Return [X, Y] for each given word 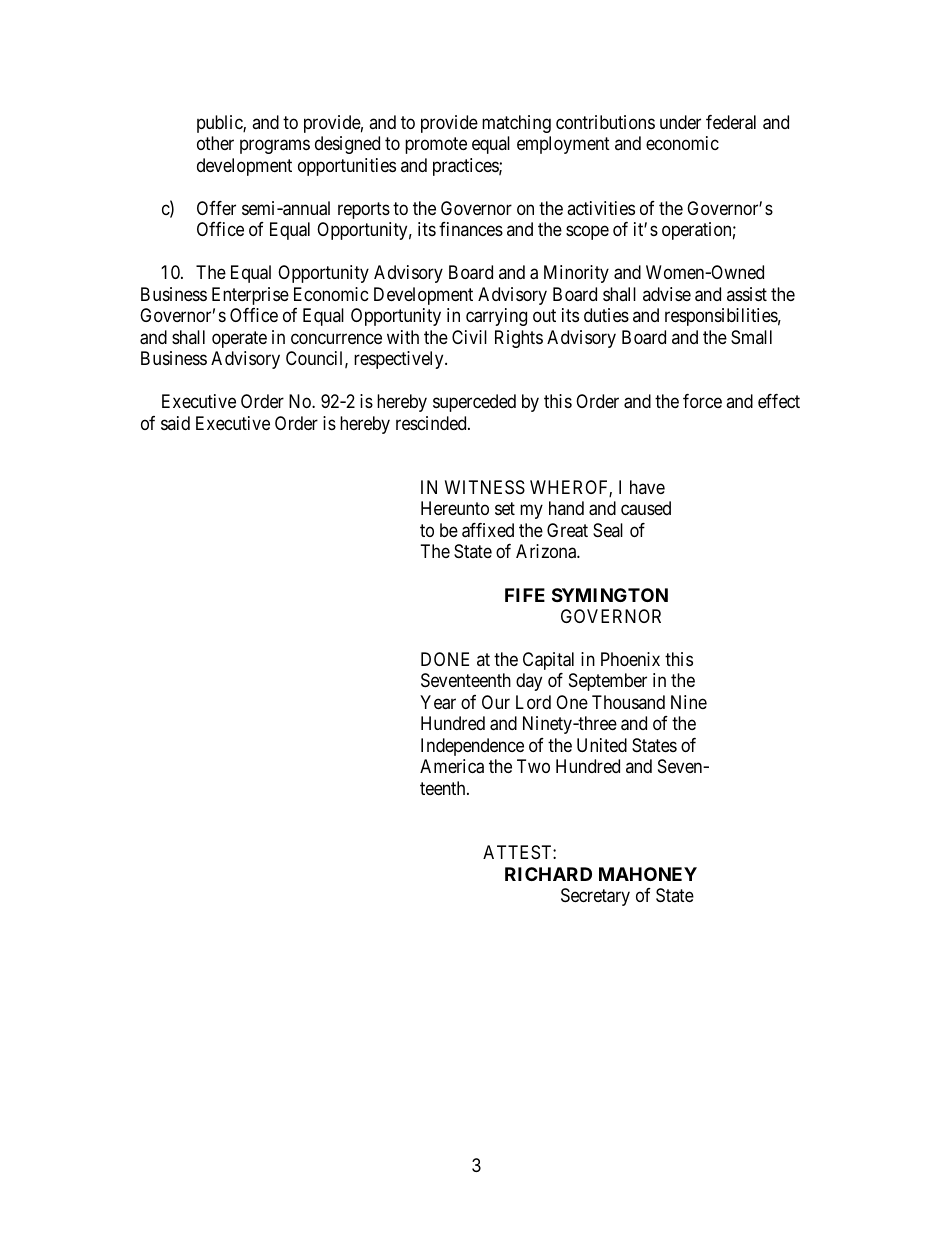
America [452, 766]
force [702, 401]
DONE [445, 659]
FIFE [525, 595]
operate [239, 339]
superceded [474, 403]
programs [275, 147]
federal [731, 122]
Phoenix [630, 659]
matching [516, 124]
